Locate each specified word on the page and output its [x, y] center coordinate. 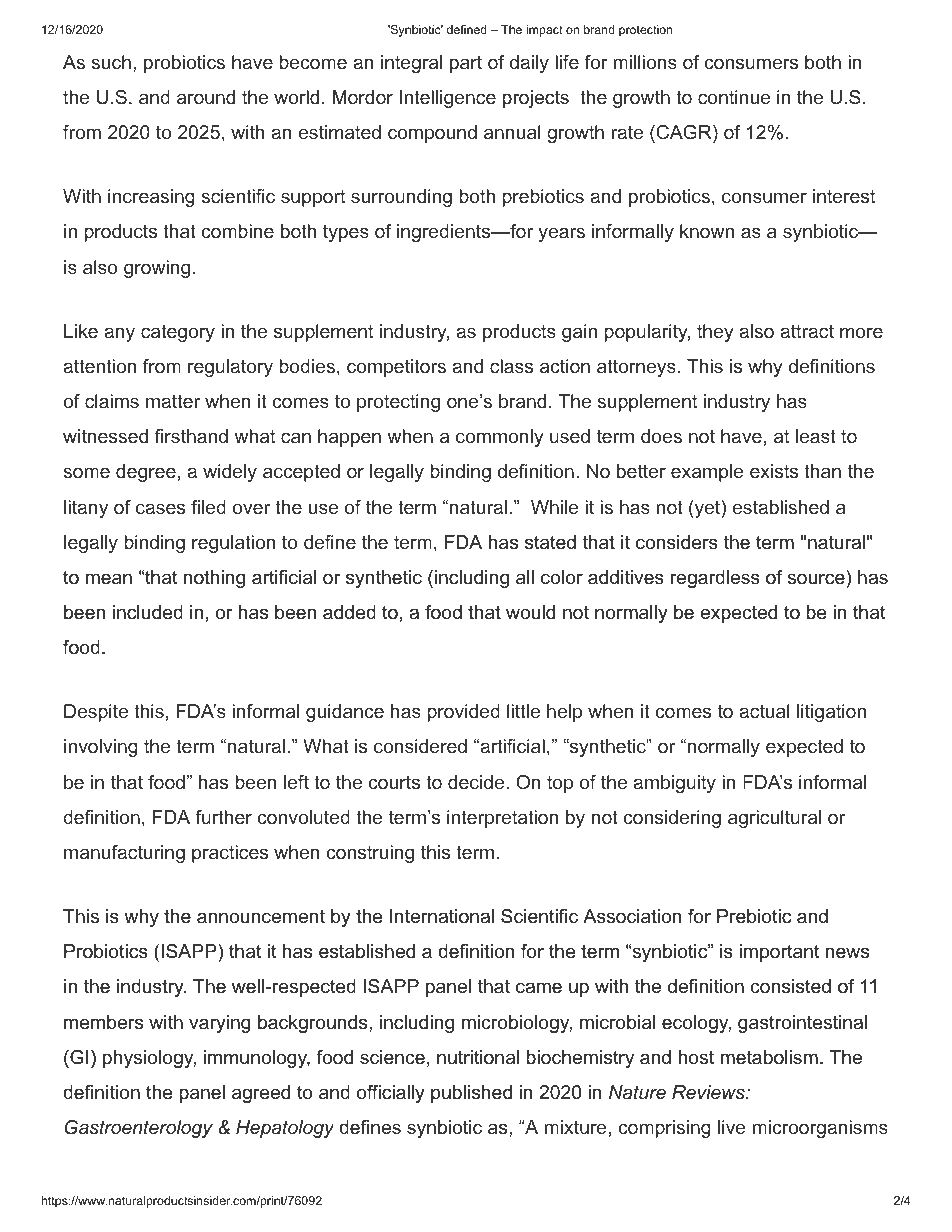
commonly [500, 438]
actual [764, 711]
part [466, 64]
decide [476, 782]
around [206, 97]
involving [101, 748]
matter [173, 401]
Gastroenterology [139, 1129]
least [816, 436]
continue [734, 97]
